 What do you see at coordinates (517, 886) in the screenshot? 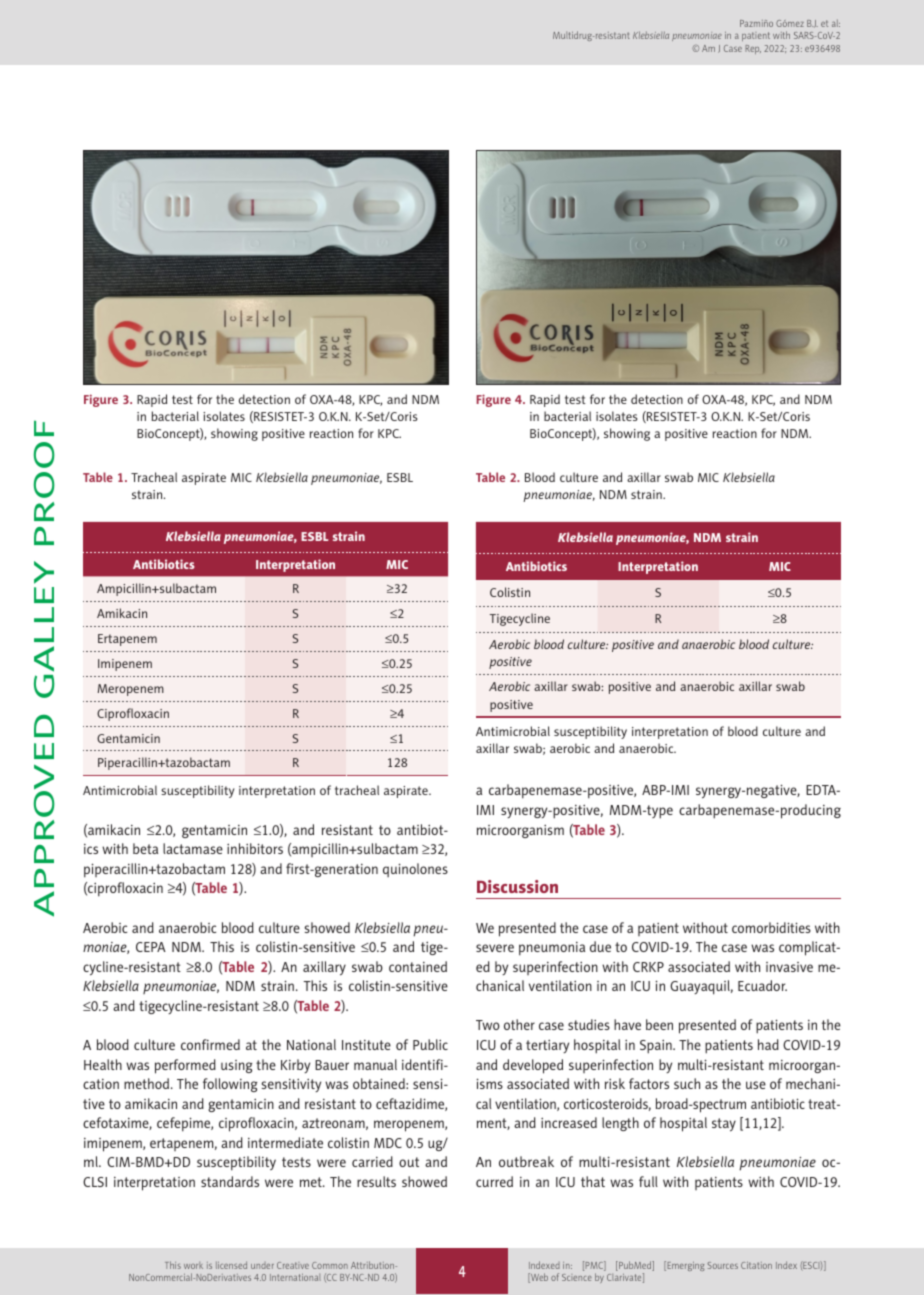
I see `Discussion` at bounding box center [517, 886].
